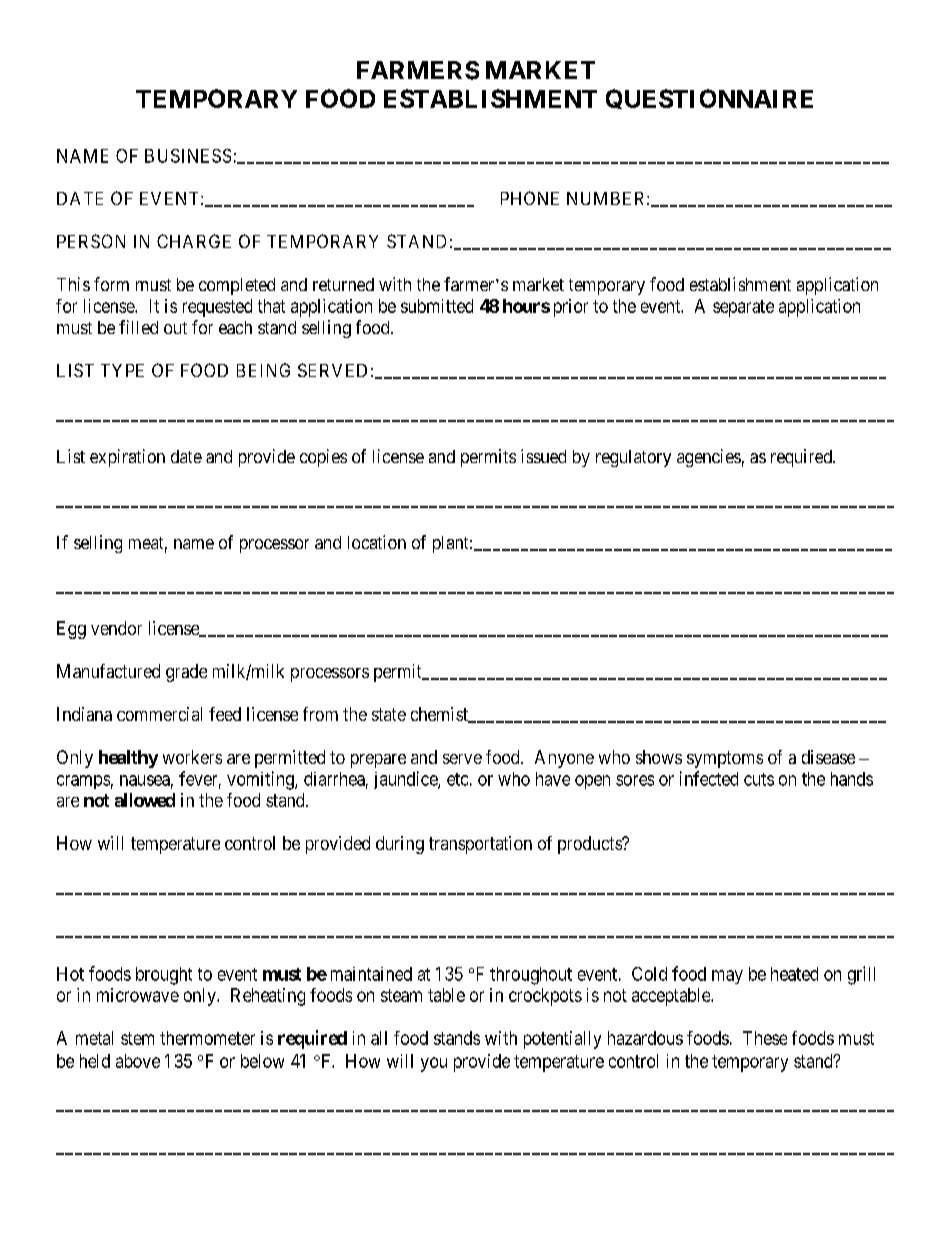  Describe the element at coordinates (530, 198) in the screenshot. I see `PHONE` at that location.
